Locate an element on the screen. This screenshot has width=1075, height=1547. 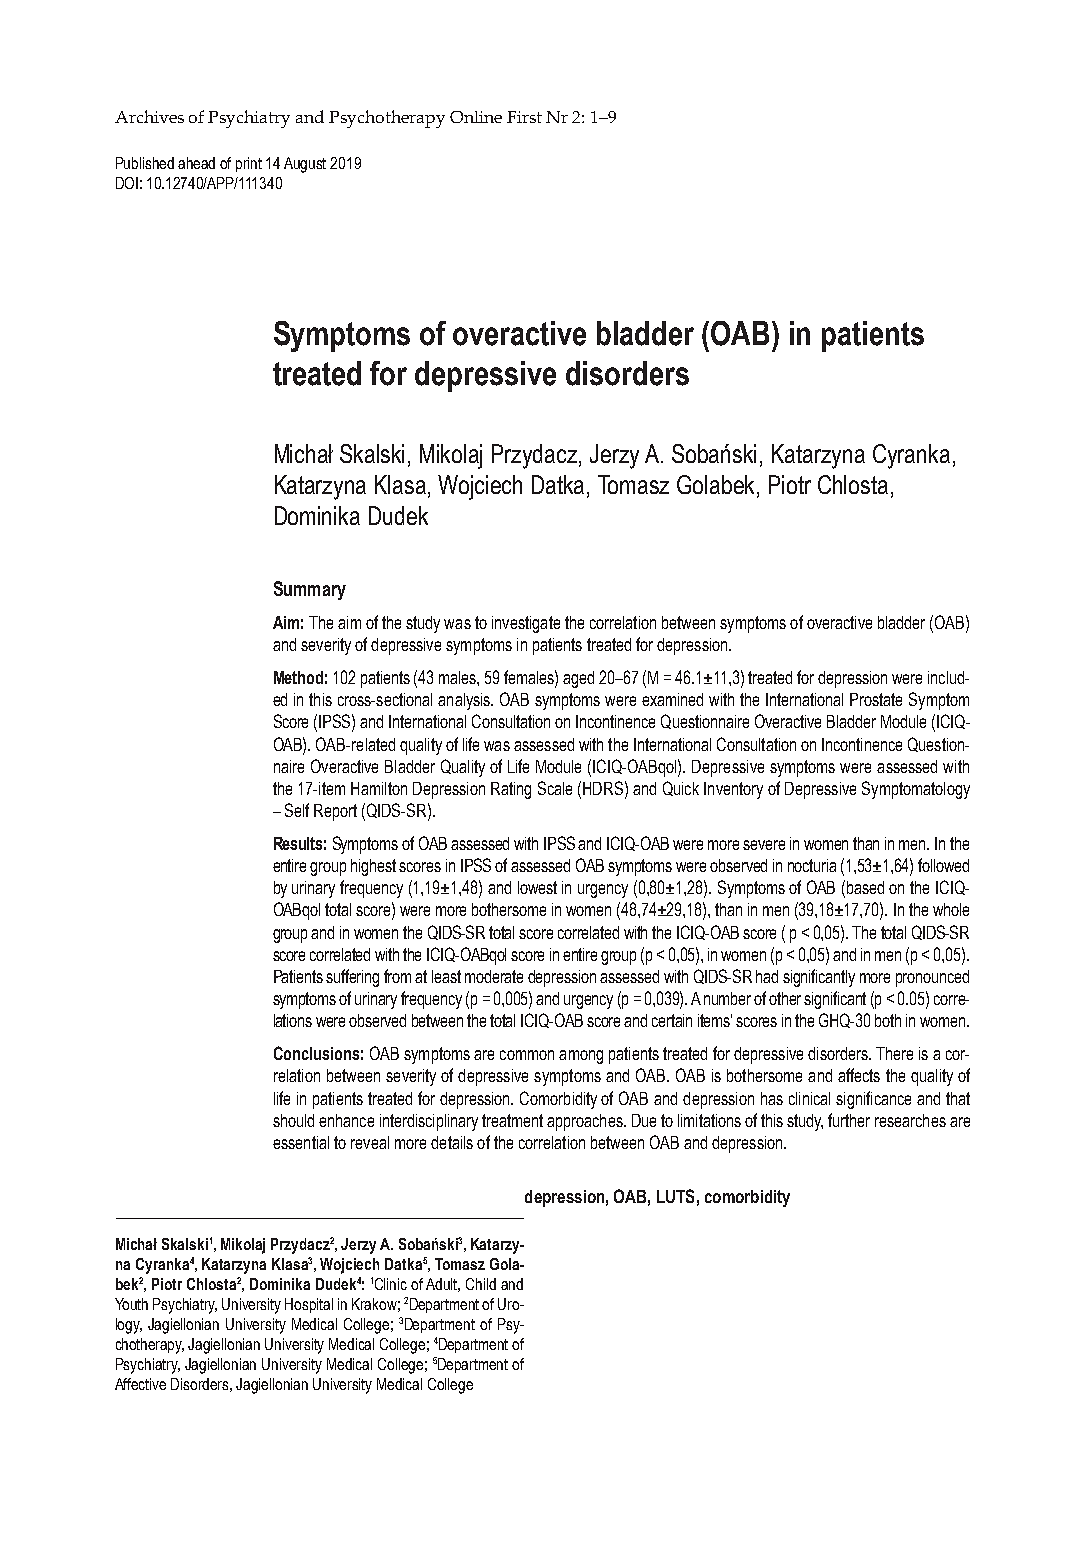
further is located at coordinates (849, 1120).
